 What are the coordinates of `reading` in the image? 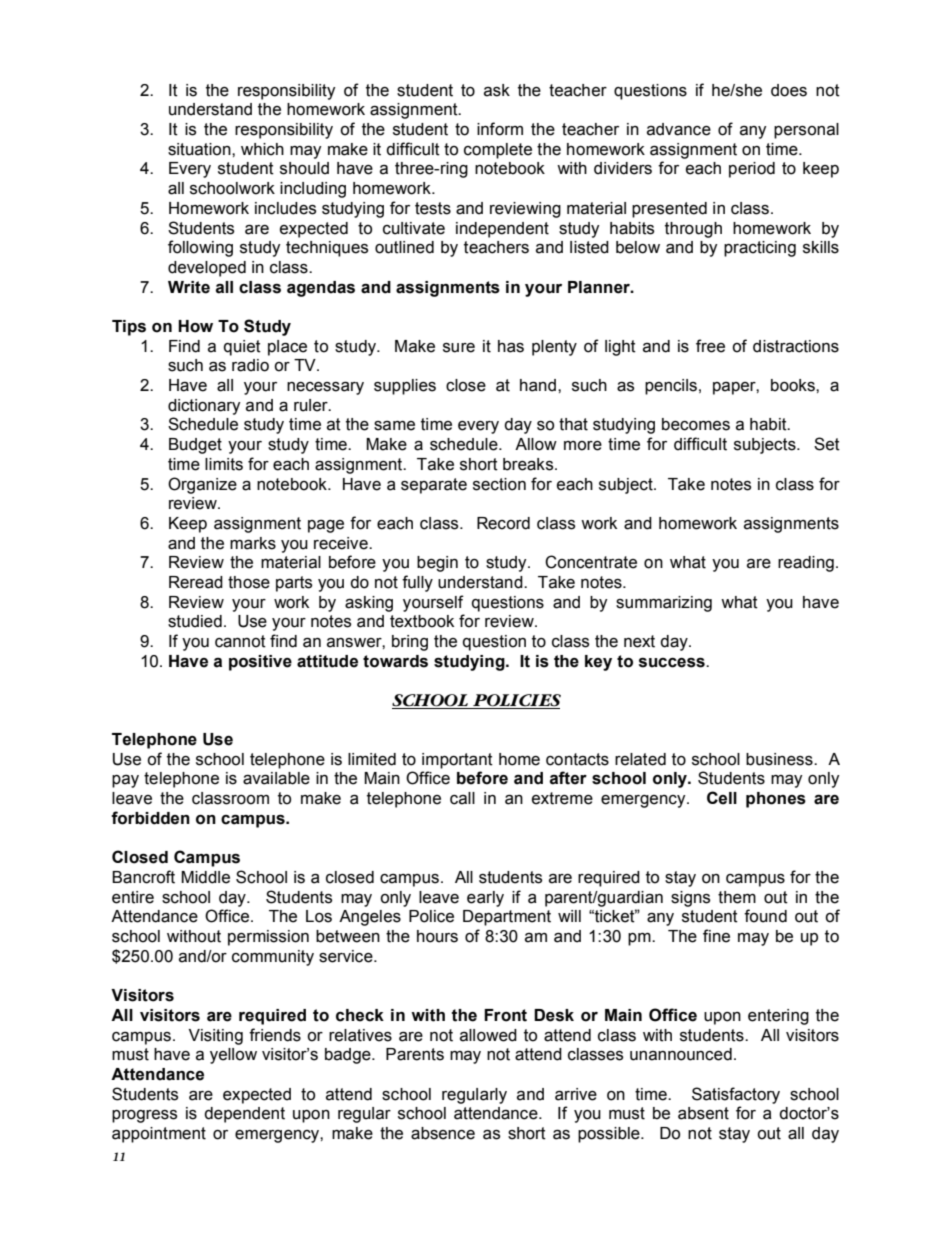 It's located at (806, 564).
